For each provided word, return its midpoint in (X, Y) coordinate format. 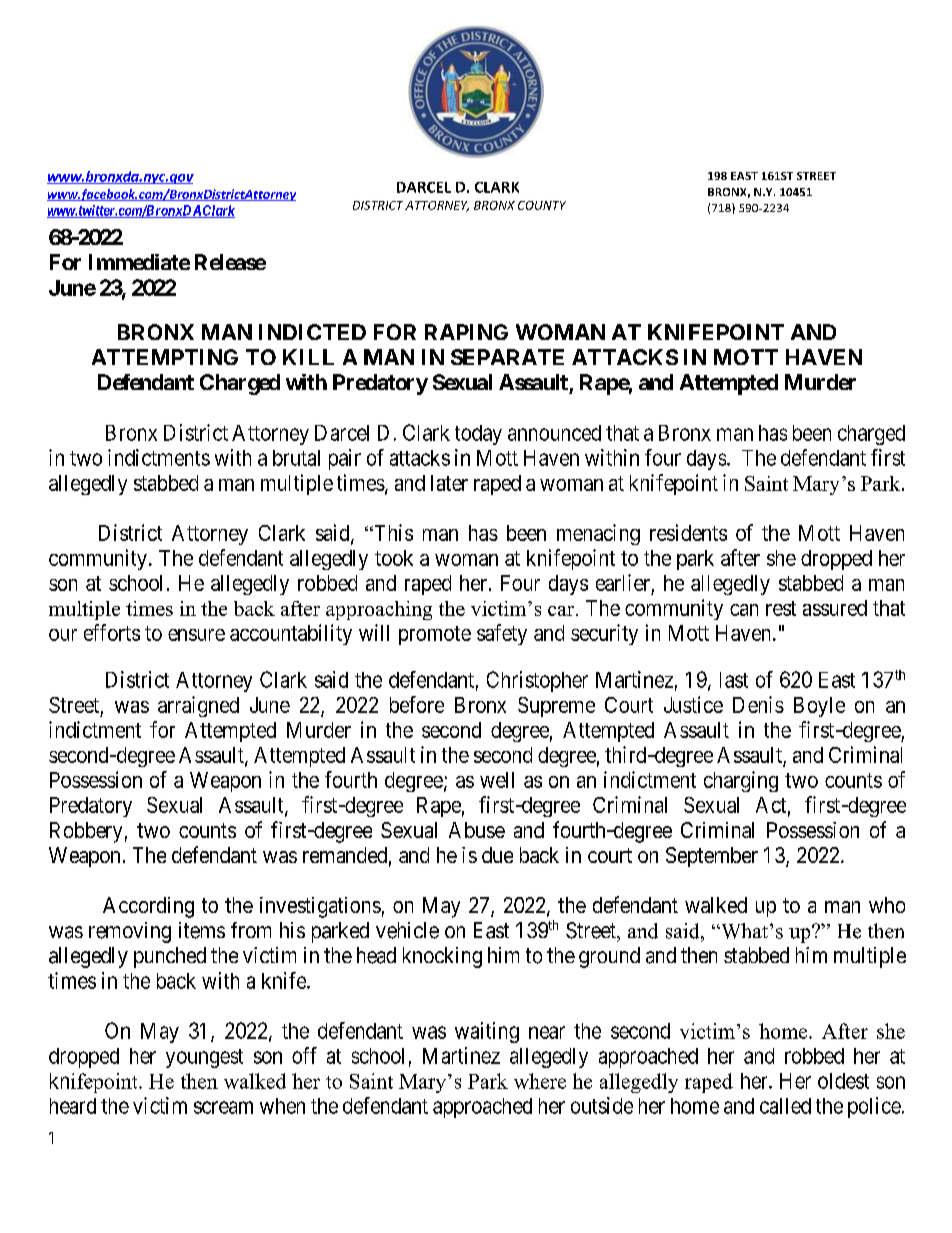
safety (502, 634)
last (734, 680)
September (712, 857)
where (540, 1081)
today (478, 435)
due (497, 855)
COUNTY (542, 205)
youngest (204, 1058)
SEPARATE (507, 357)
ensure (196, 635)
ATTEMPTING (165, 357)
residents (688, 532)
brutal (296, 458)
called (785, 1106)
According (148, 907)
